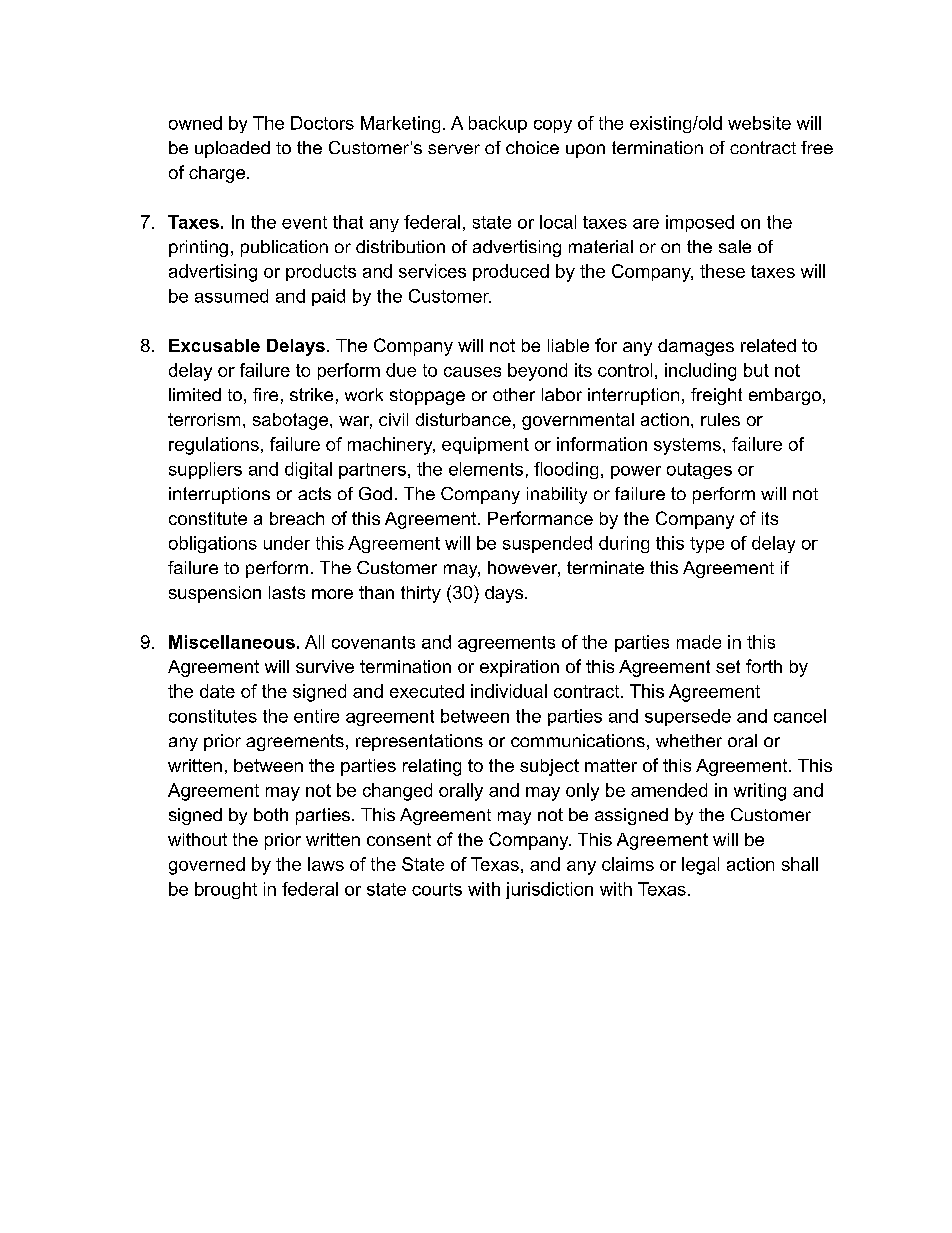 This screenshot has height=1233, width=952. What do you see at coordinates (297, 518) in the screenshot?
I see `breach` at bounding box center [297, 518].
